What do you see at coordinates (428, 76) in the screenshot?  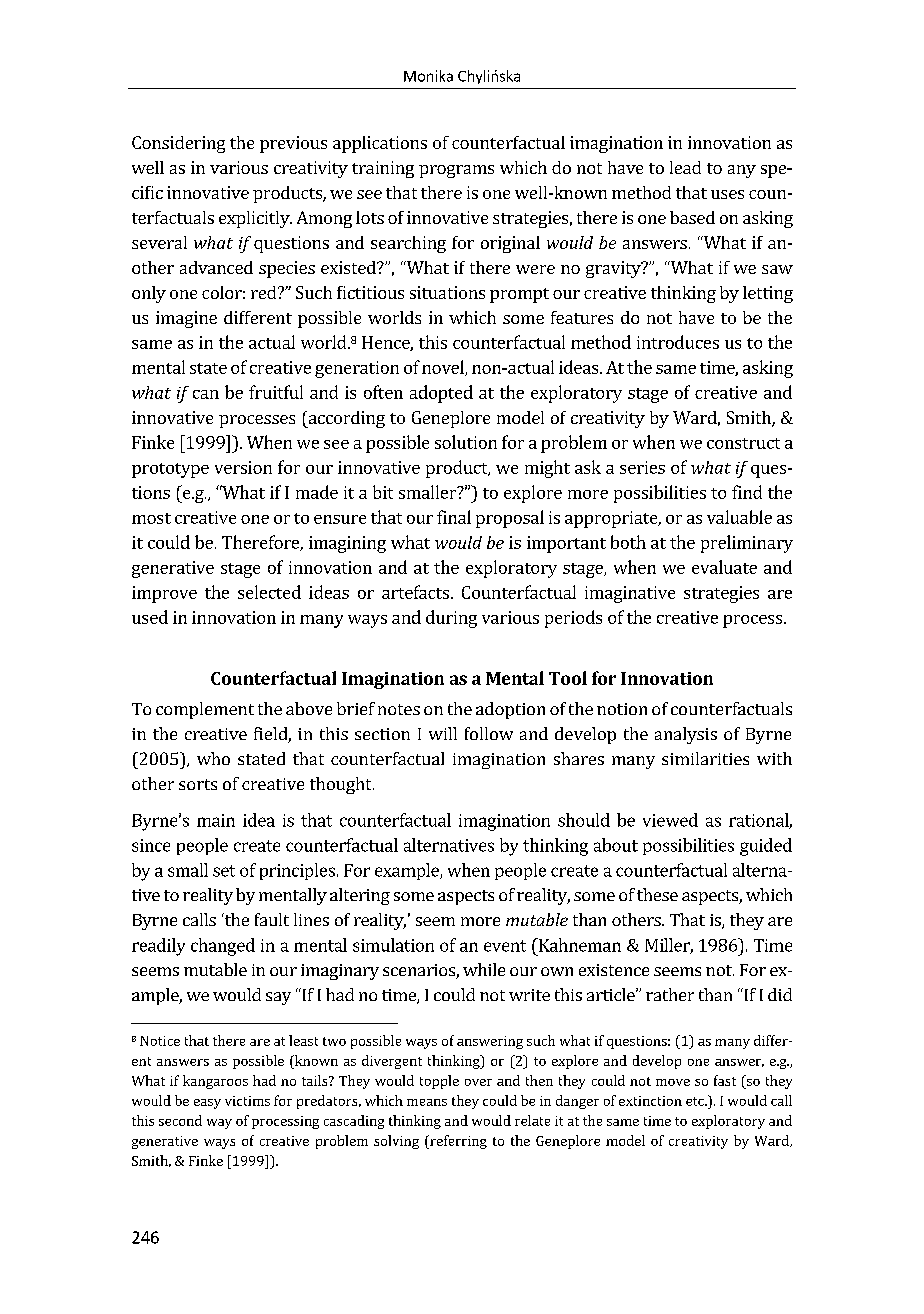 I see `Monika` at bounding box center [428, 76].
